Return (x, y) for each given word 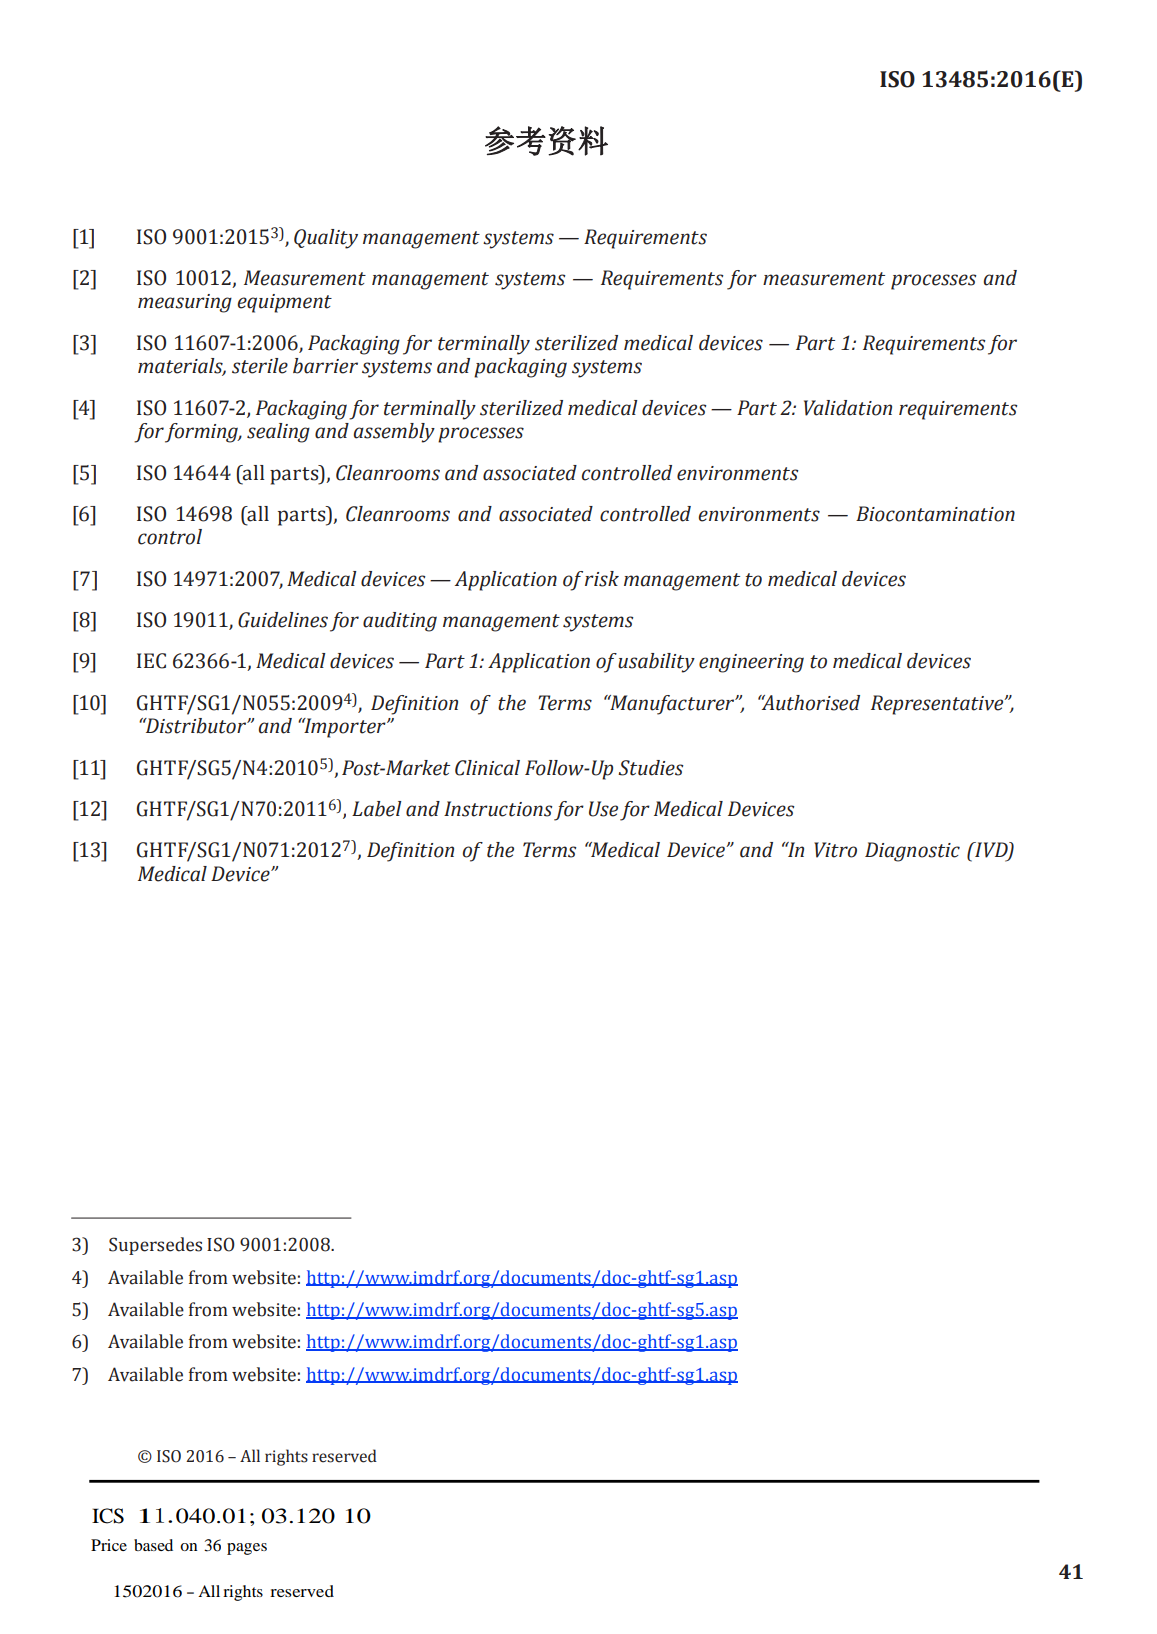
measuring (185, 303)
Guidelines (283, 620)
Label (377, 809)
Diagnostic (912, 852)
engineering (751, 663)
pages (247, 1549)
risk (602, 579)
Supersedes (155, 1246)
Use (603, 809)
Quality (326, 239)
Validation (848, 408)
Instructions (498, 809)
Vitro (835, 850)
